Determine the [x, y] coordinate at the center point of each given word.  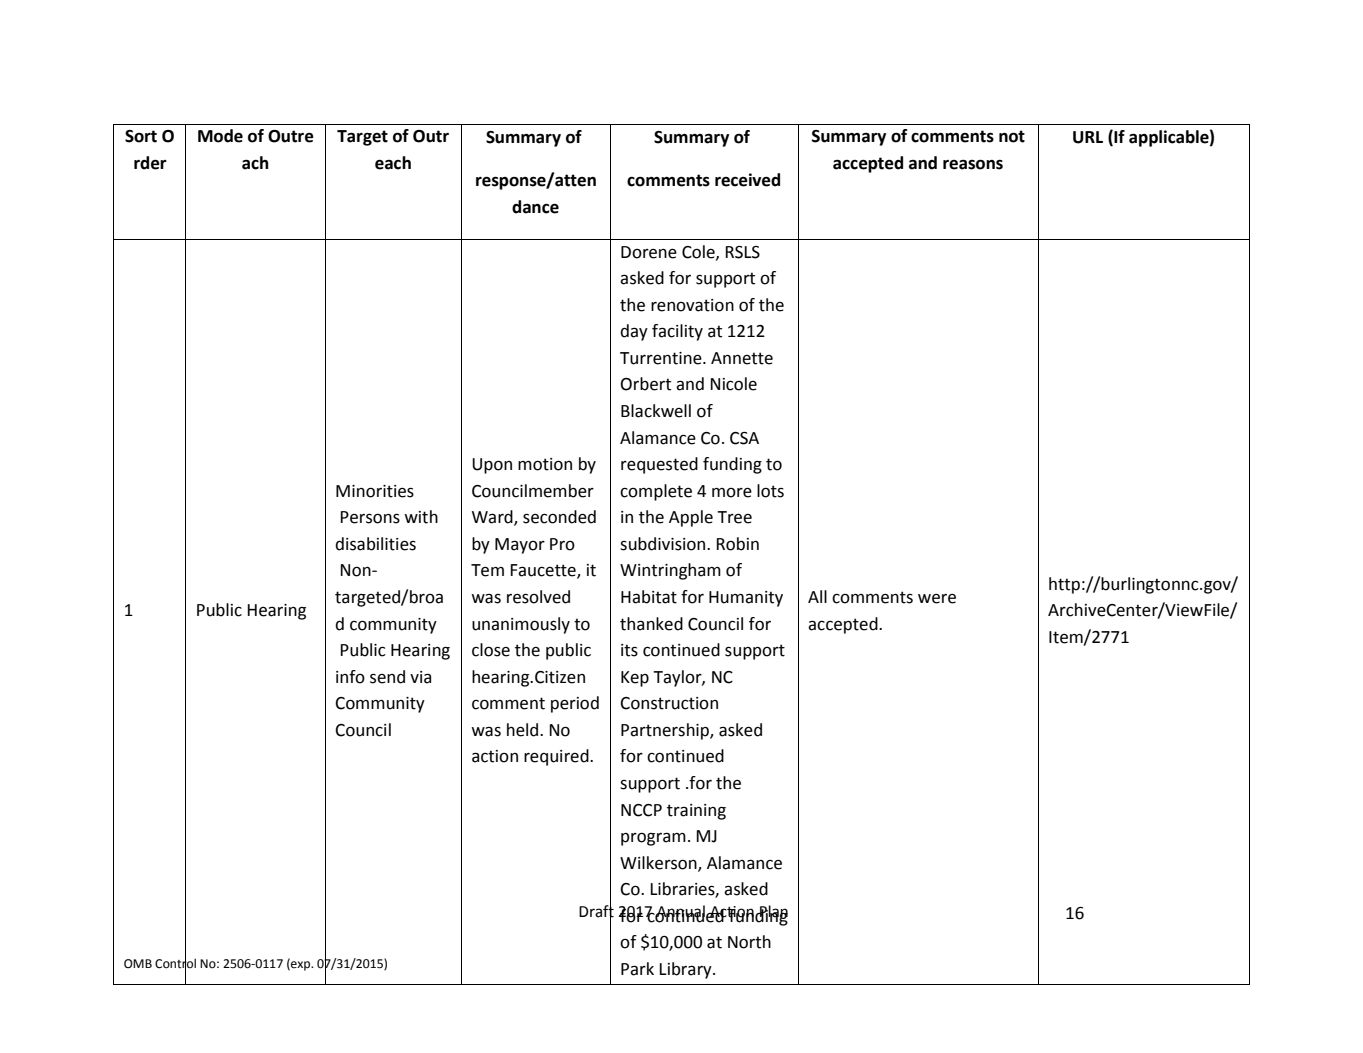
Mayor [520, 546]
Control [175, 963]
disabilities [375, 544]
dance [535, 207]
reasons [973, 164]
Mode [220, 136]
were [937, 599]
